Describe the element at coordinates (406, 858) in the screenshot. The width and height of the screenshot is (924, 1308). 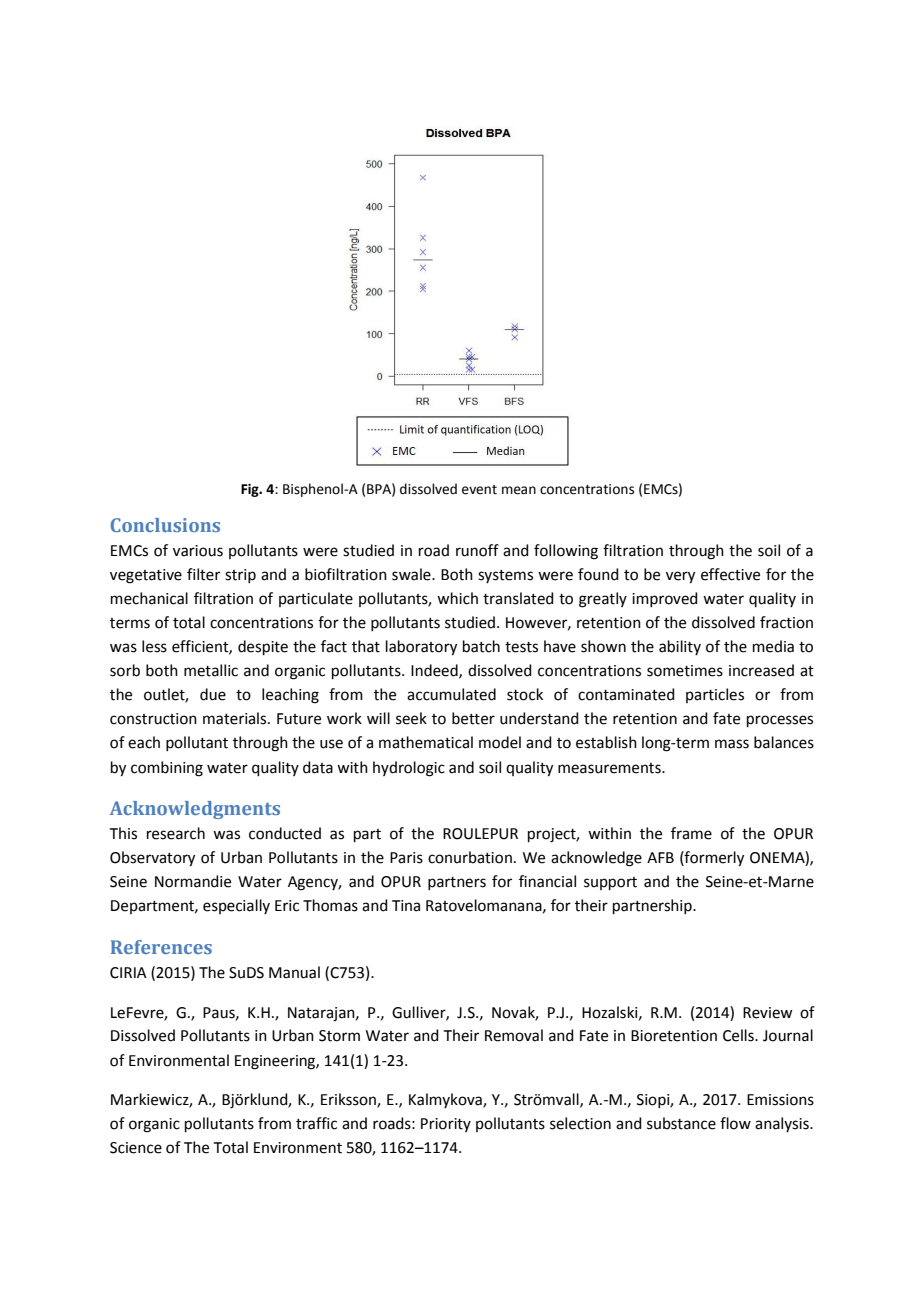
I see `Paris` at that location.
